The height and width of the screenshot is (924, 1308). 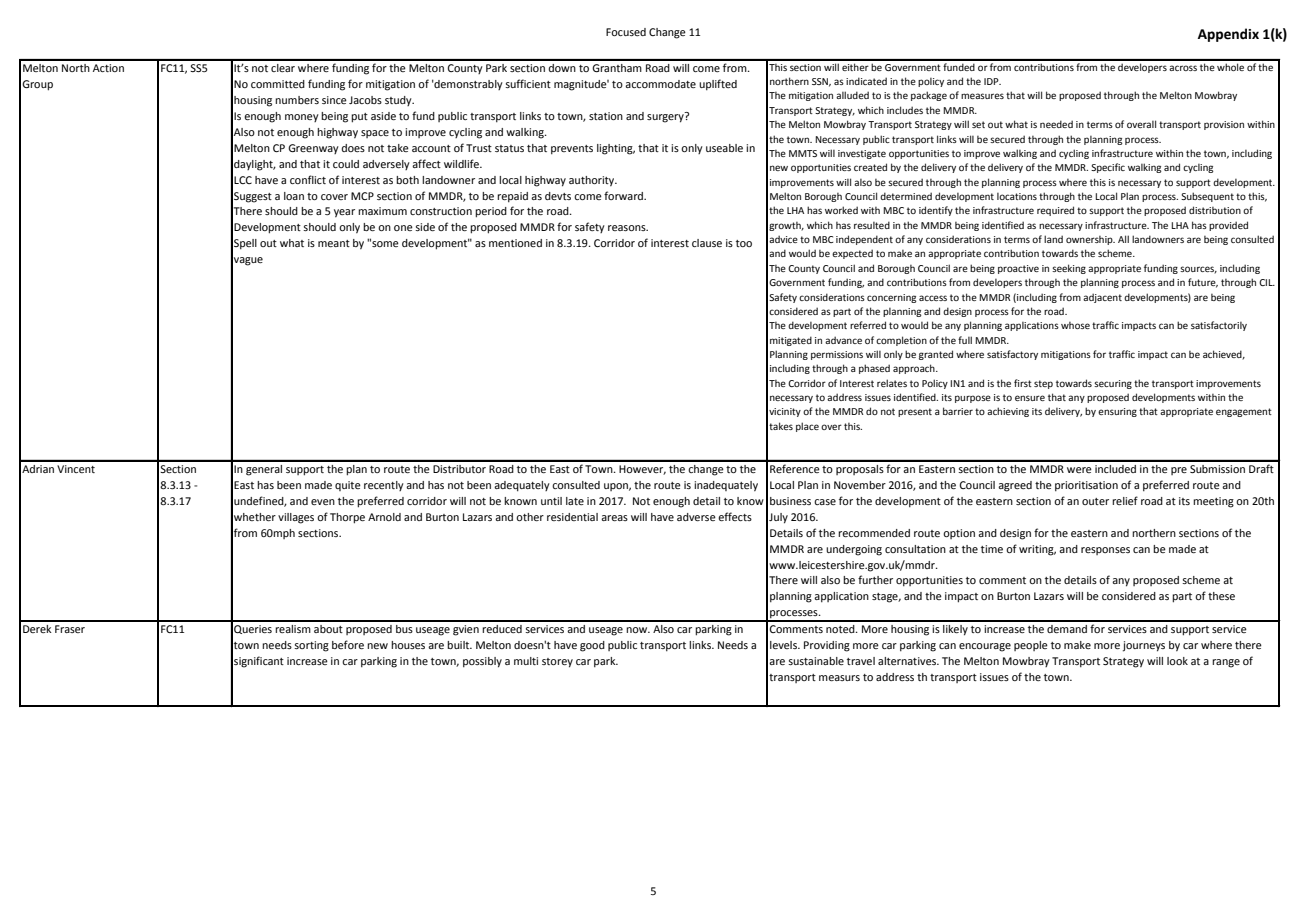 I want to click on Focused, so click(x=626, y=32).
